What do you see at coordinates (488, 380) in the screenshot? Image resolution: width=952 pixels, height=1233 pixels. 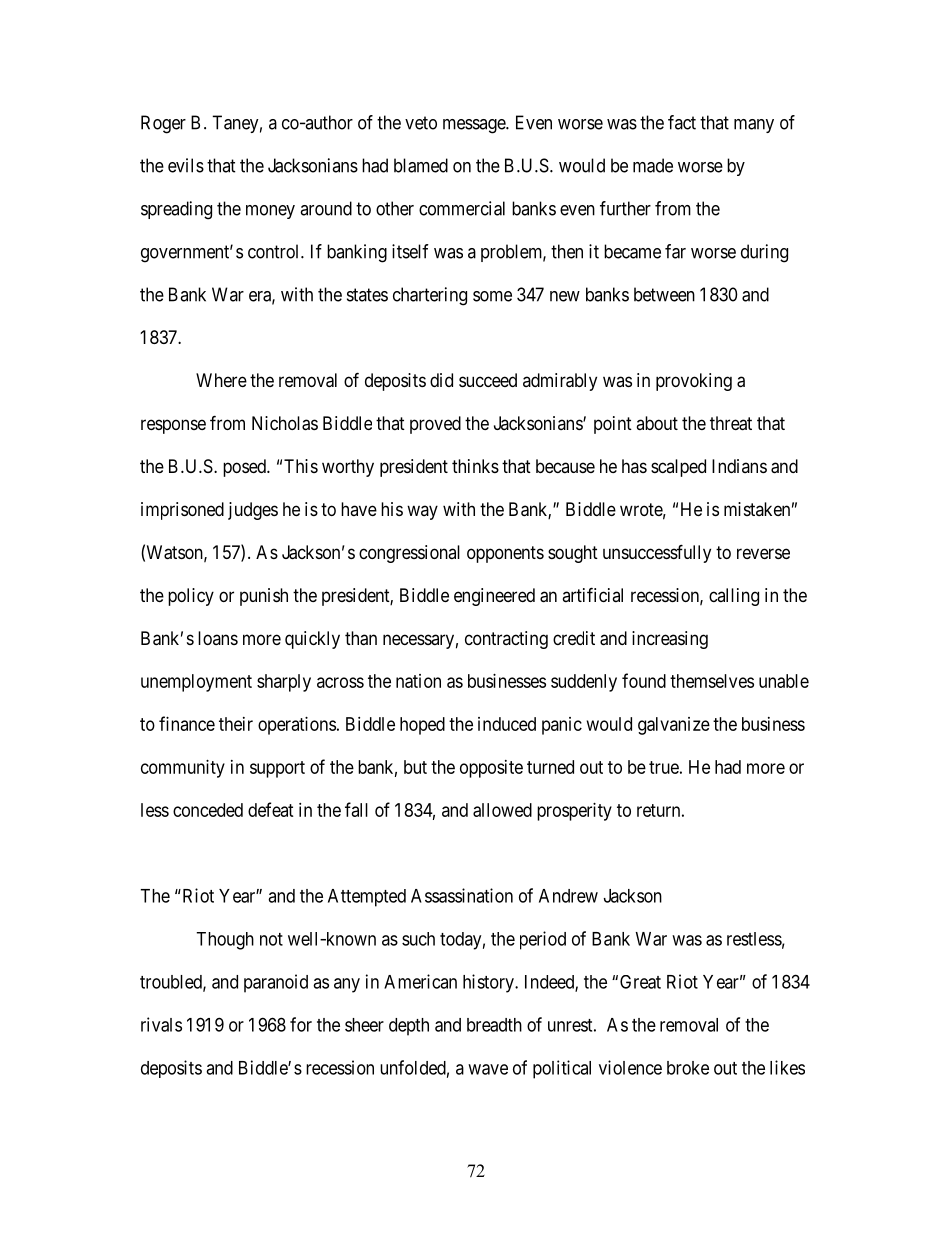 I see `succeed` at bounding box center [488, 380].
